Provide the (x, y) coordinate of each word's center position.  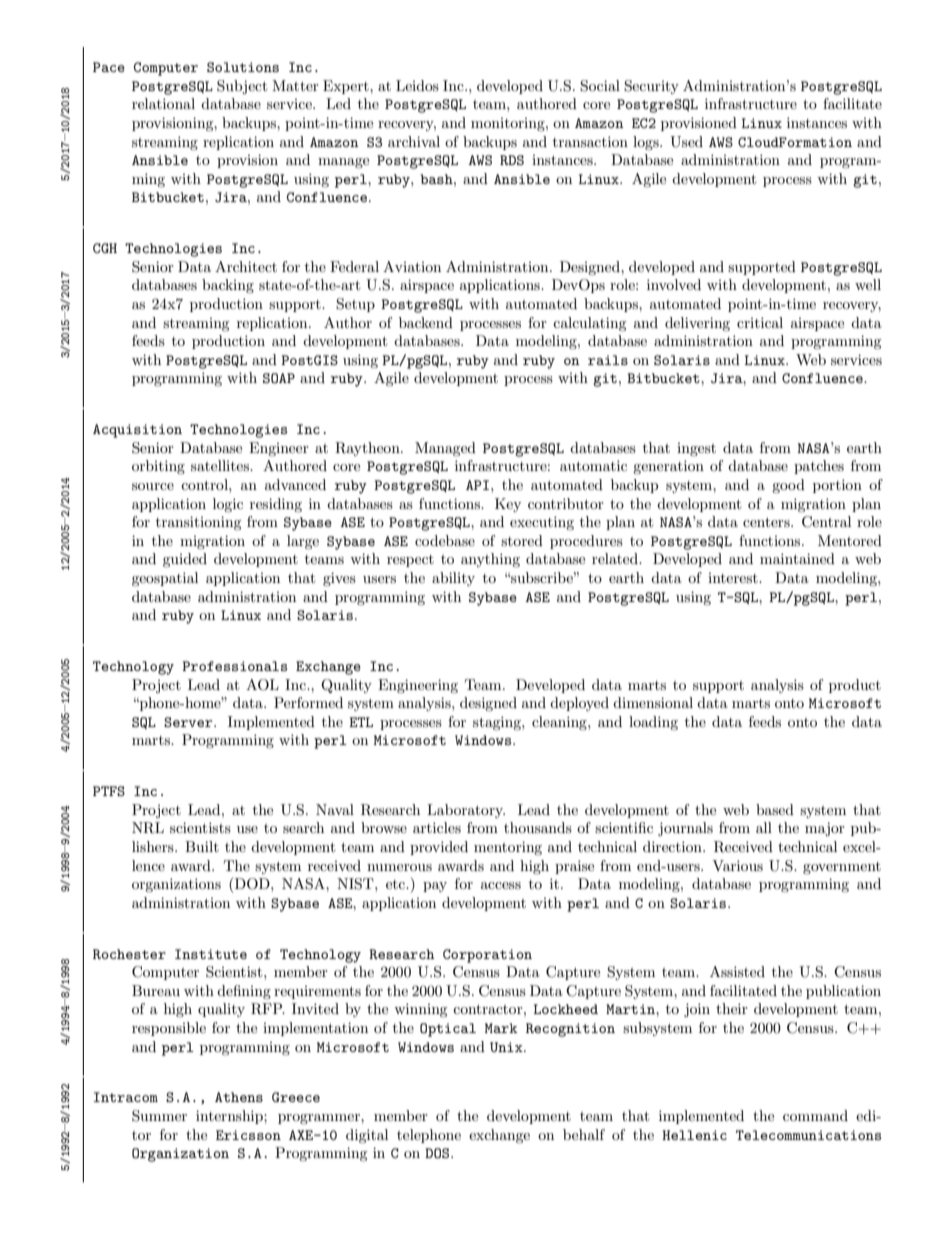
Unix (507, 1047)
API (477, 485)
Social (600, 86)
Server (189, 722)
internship (230, 1117)
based (775, 809)
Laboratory (466, 811)
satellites (221, 465)
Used (686, 142)
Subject (242, 87)
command (815, 1115)
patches (819, 467)
